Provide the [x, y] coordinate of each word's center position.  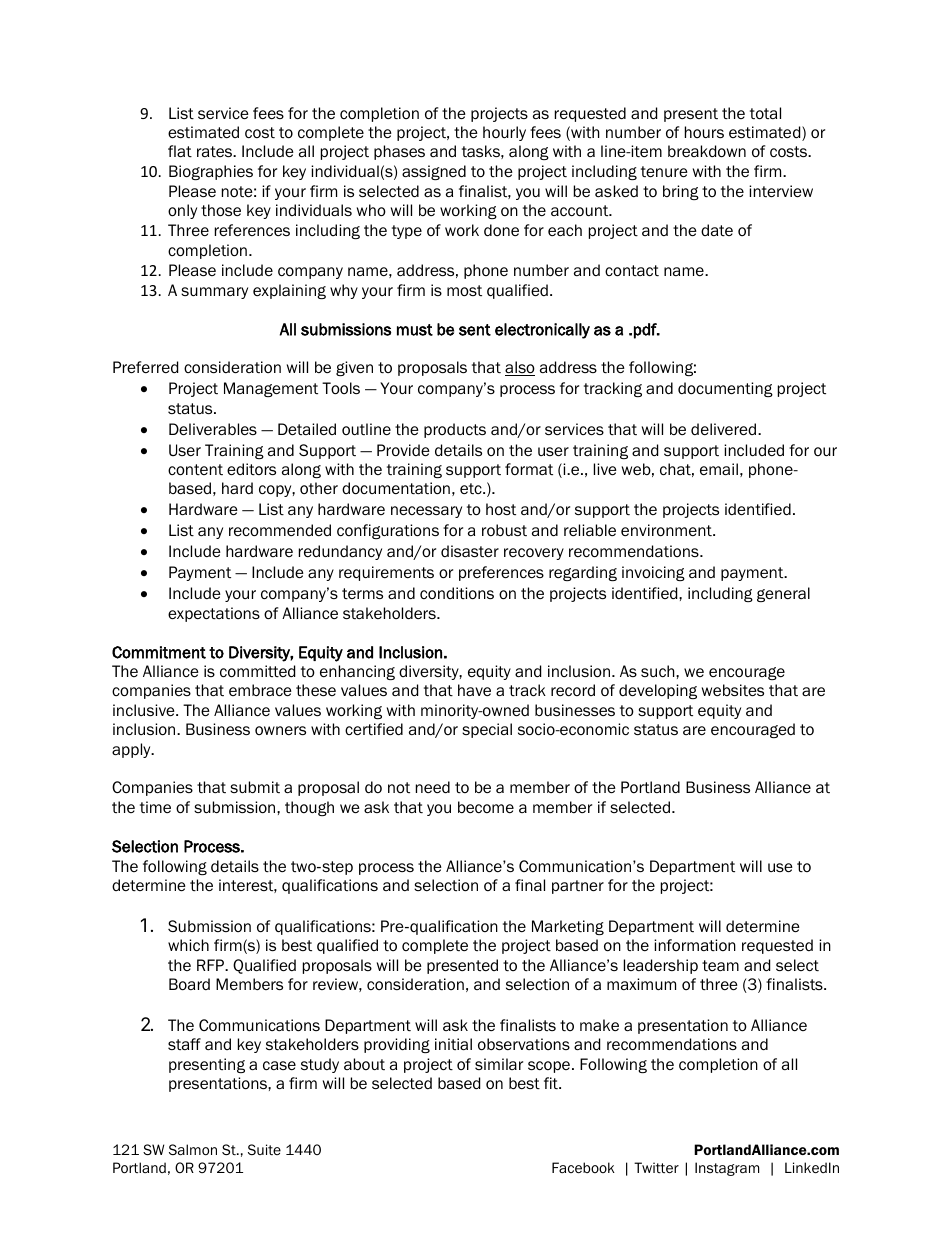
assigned [434, 172]
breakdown [707, 151]
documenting [725, 389]
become [486, 807]
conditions [457, 593]
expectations [214, 614]
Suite [264, 1149]
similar [499, 1064]
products [455, 430]
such [659, 671]
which [188, 945]
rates [215, 152]
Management [271, 389]
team [720, 966]
